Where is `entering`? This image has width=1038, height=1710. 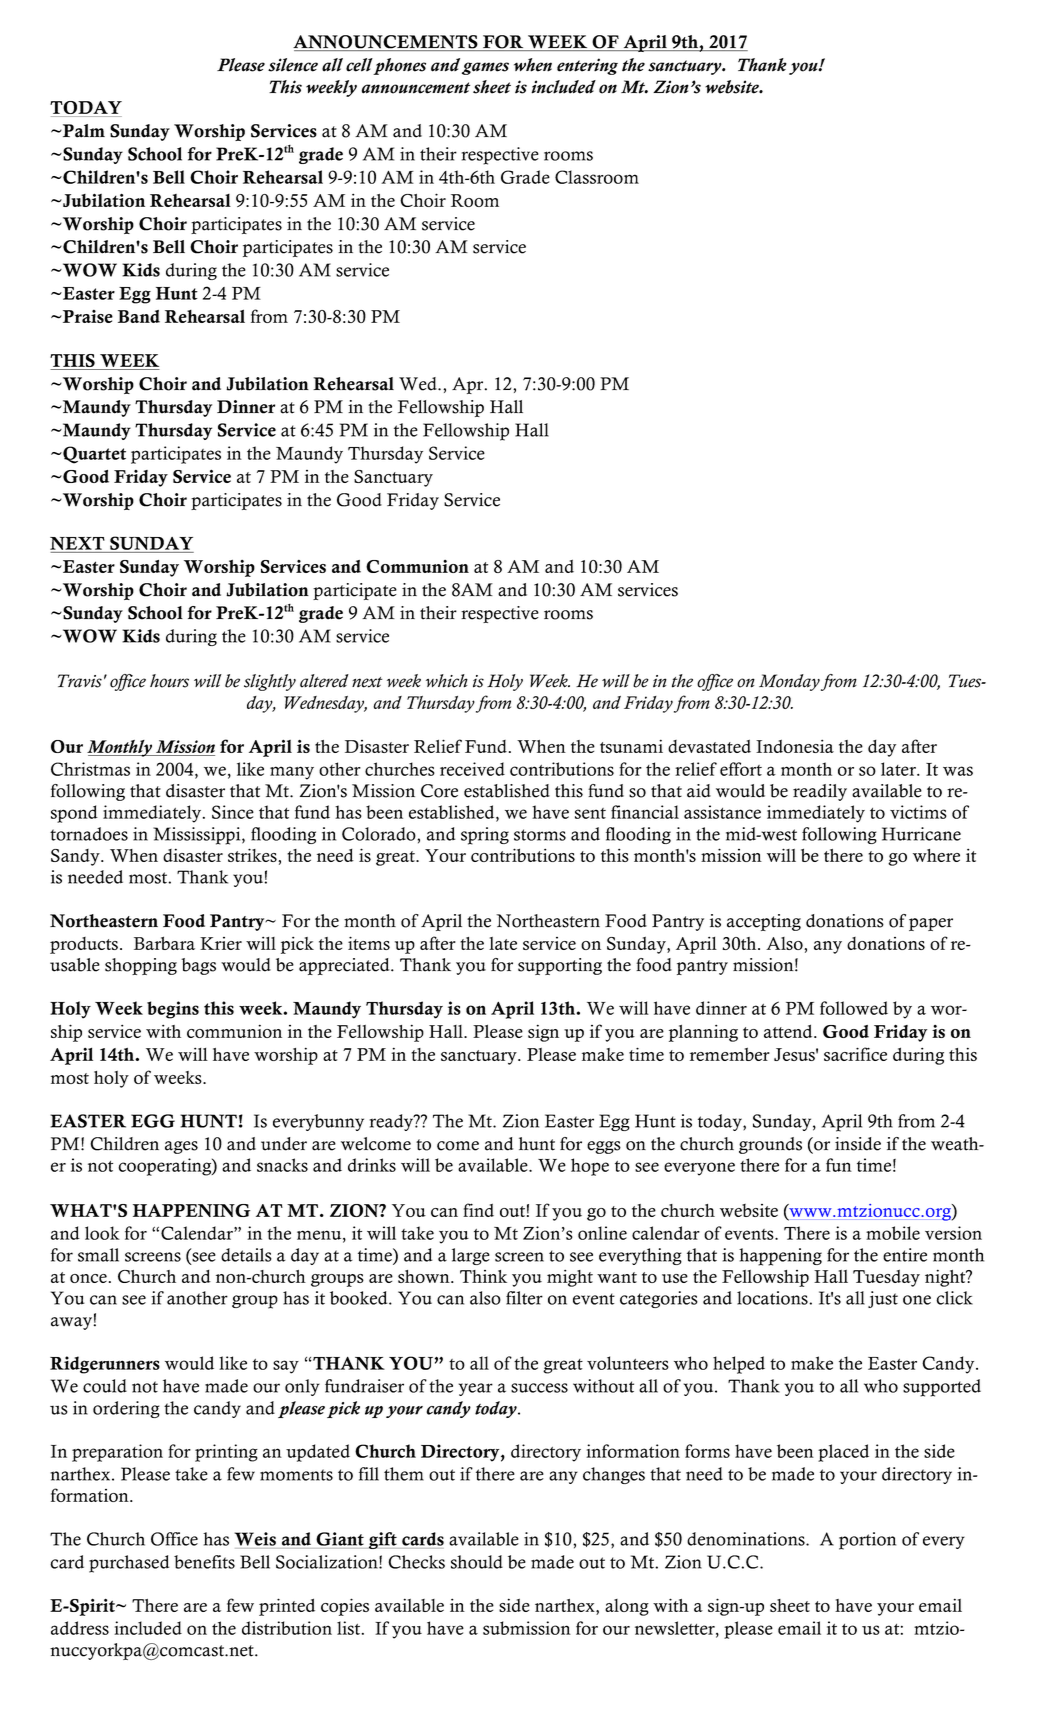 entering is located at coordinates (587, 66).
